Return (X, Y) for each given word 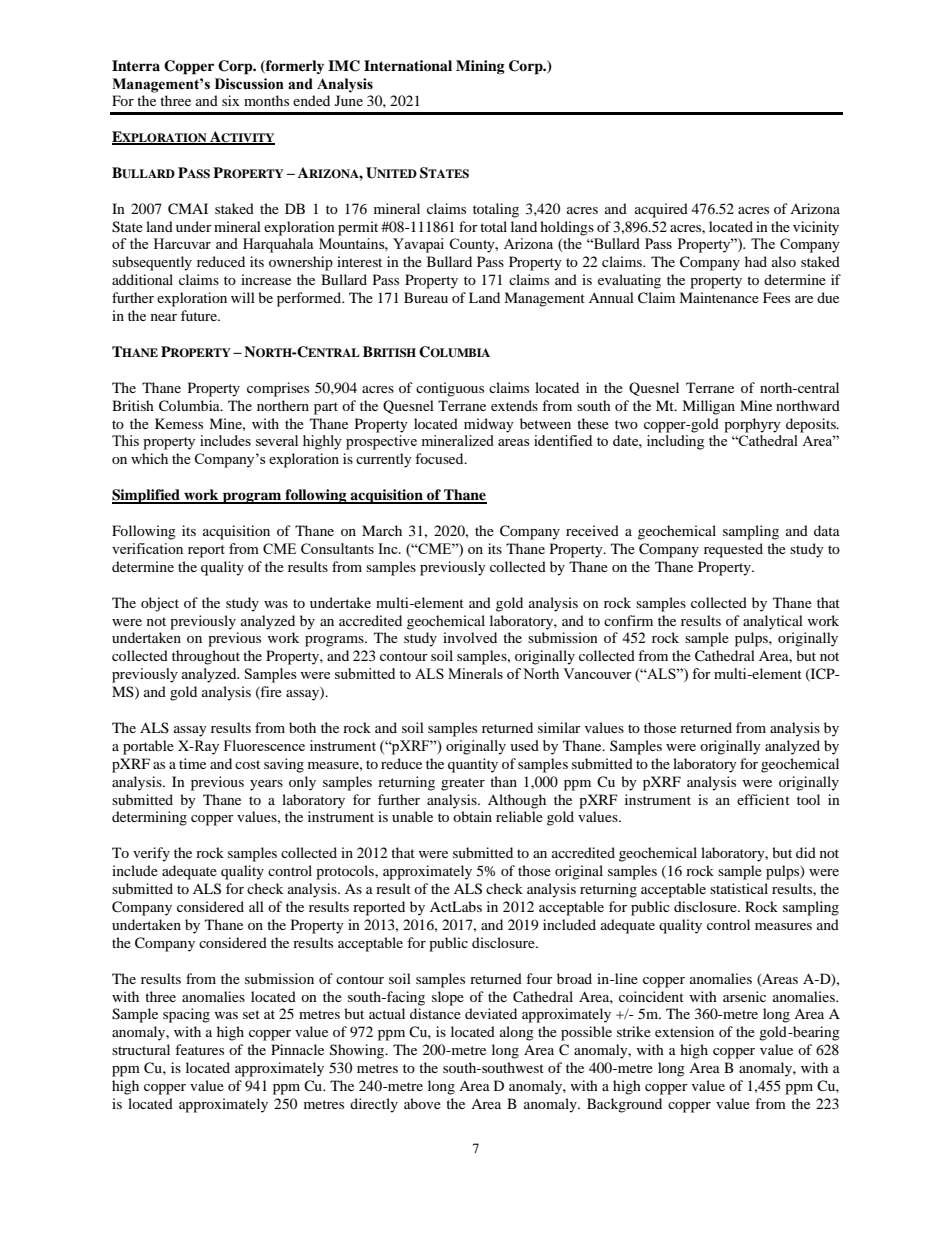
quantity (473, 765)
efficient (763, 799)
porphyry (752, 425)
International (408, 66)
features (199, 1049)
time (192, 763)
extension (684, 1031)
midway (489, 425)
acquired (661, 210)
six (230, 100)
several (277, 440)
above (422, 1103)
